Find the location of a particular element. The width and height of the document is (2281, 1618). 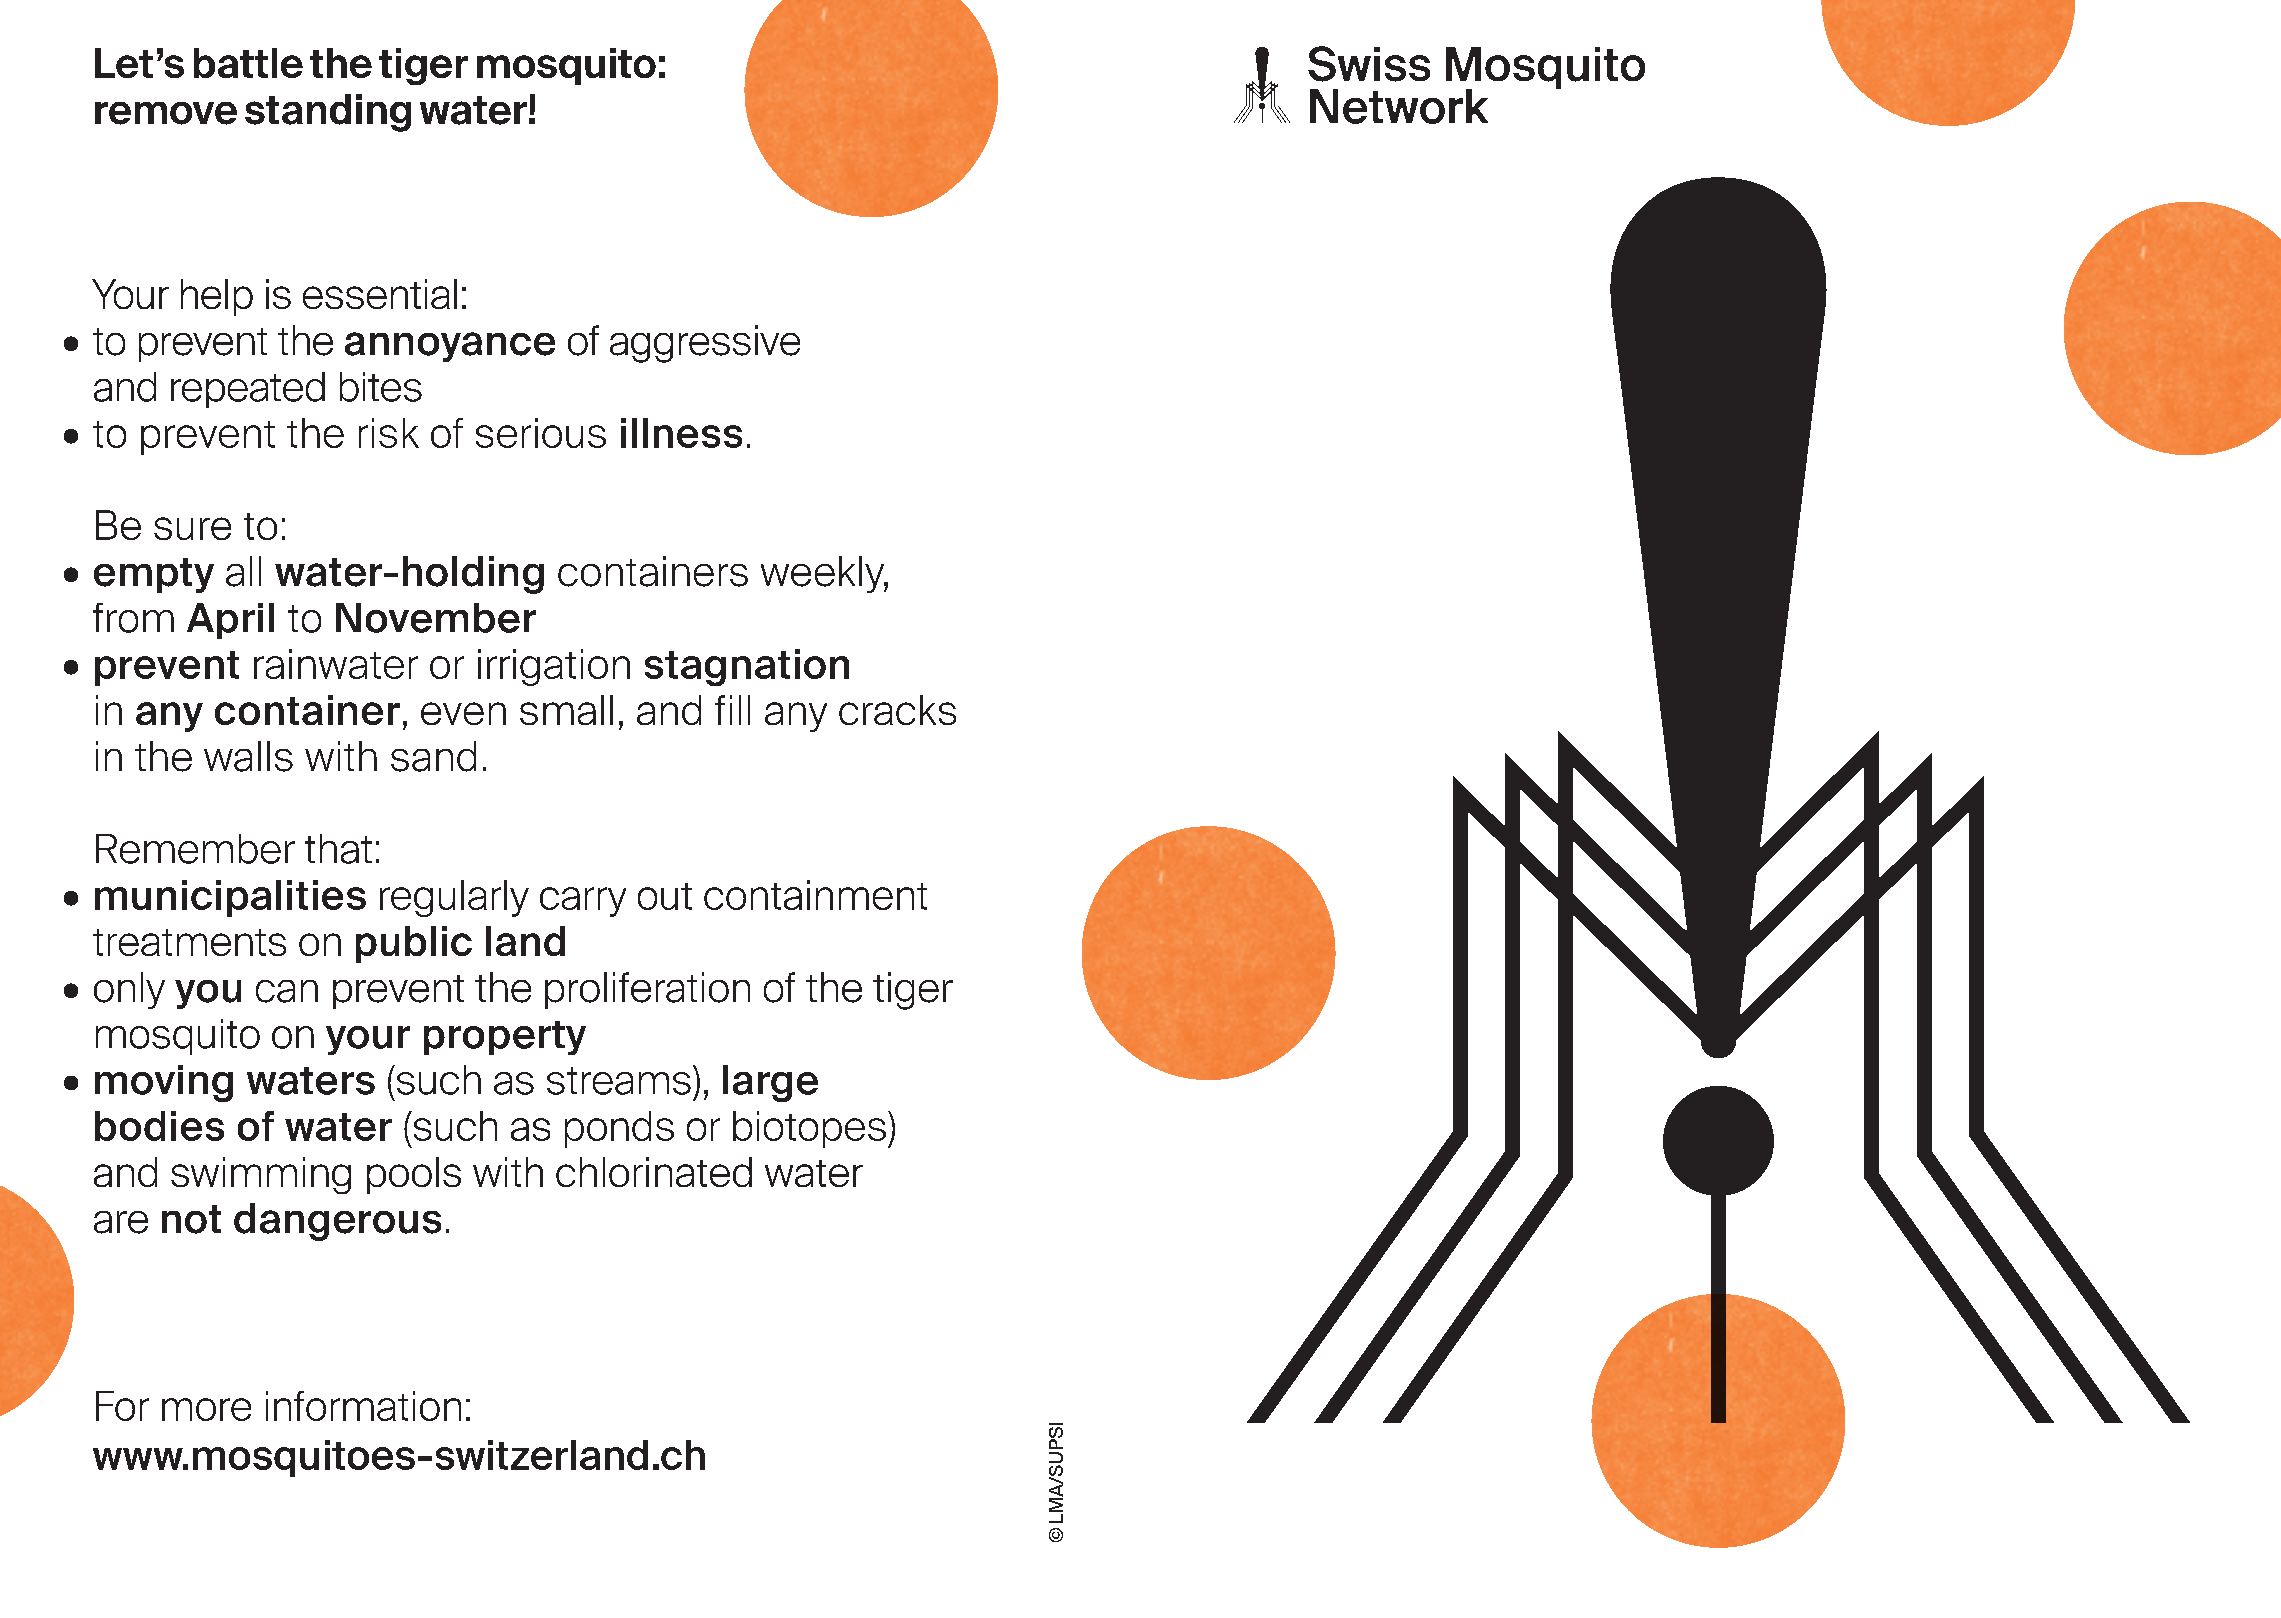

information is located at coordinates (363, 1406).
